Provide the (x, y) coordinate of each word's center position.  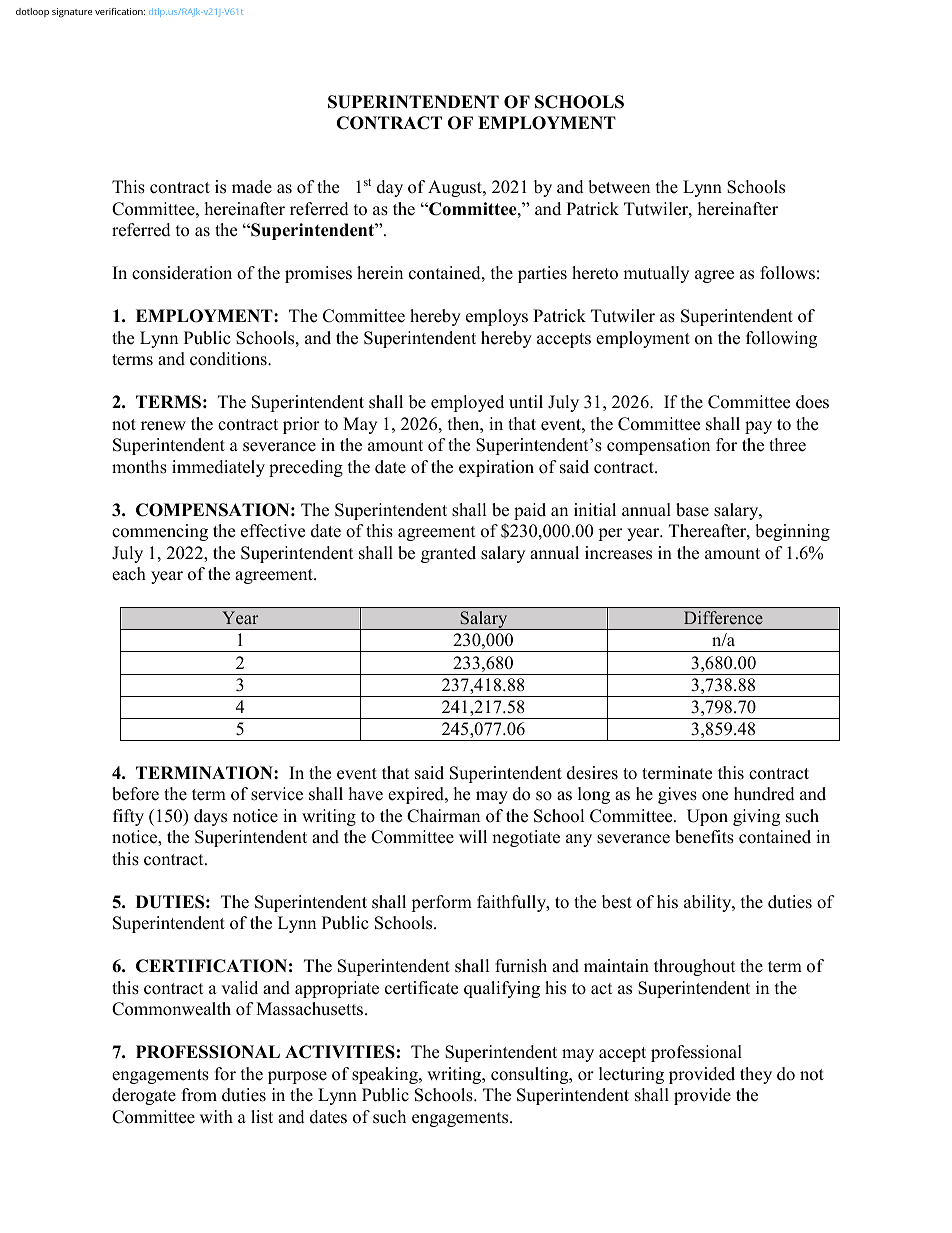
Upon (707, 817)
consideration (182, 273)
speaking (386, 1075)
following (781, 339)
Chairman (443, 816)
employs (497, 317)
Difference (723, 618)
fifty (128, 817)
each (129, 574)
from (199, 1095)
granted (448, 554)
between (619, 187)
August (456, 188)
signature (72, 12)
